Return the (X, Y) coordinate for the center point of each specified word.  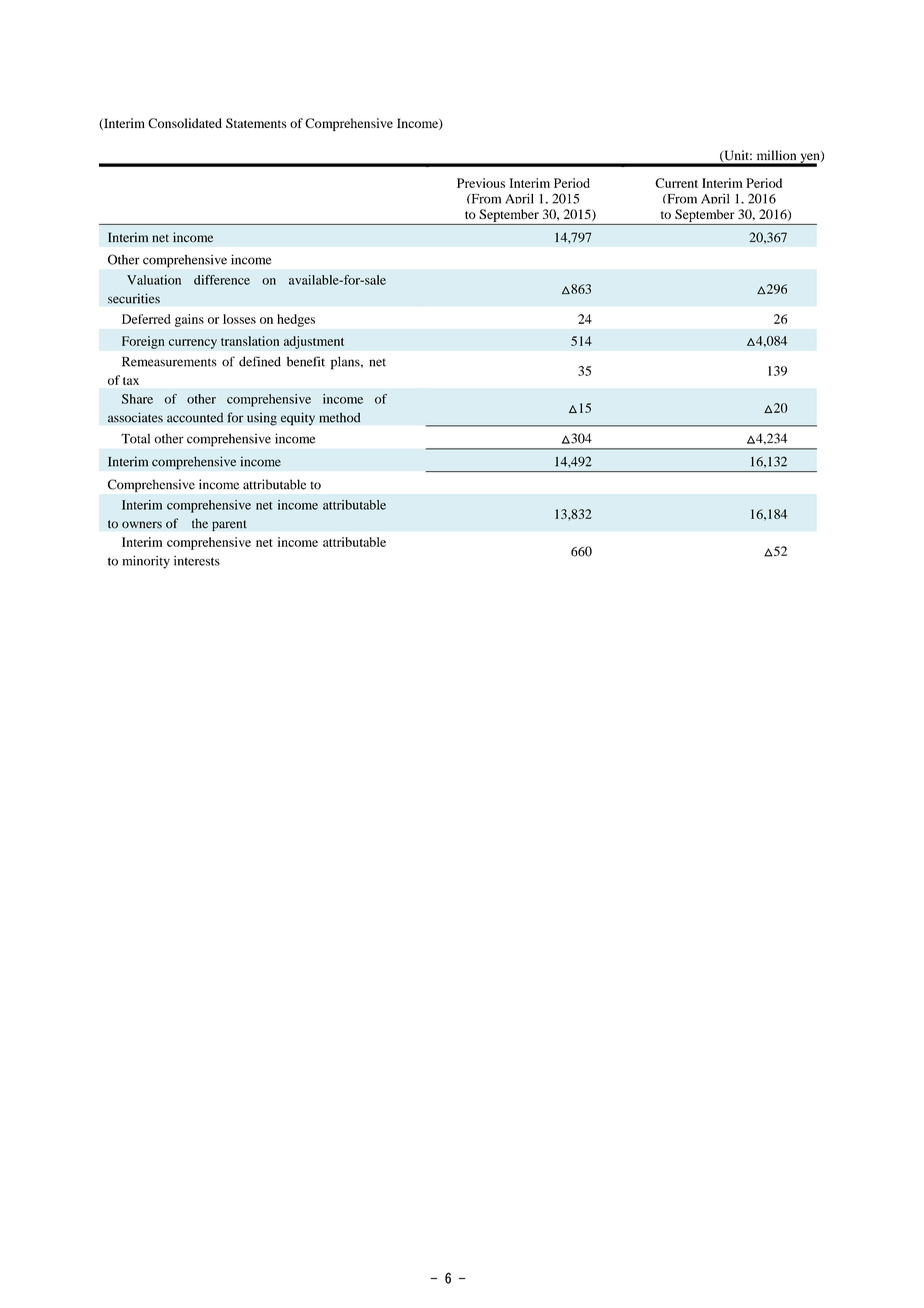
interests (197, 561)
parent (229, 525)
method (340, 417)
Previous (481, 183)
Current (676, 183)
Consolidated (185, 123)
